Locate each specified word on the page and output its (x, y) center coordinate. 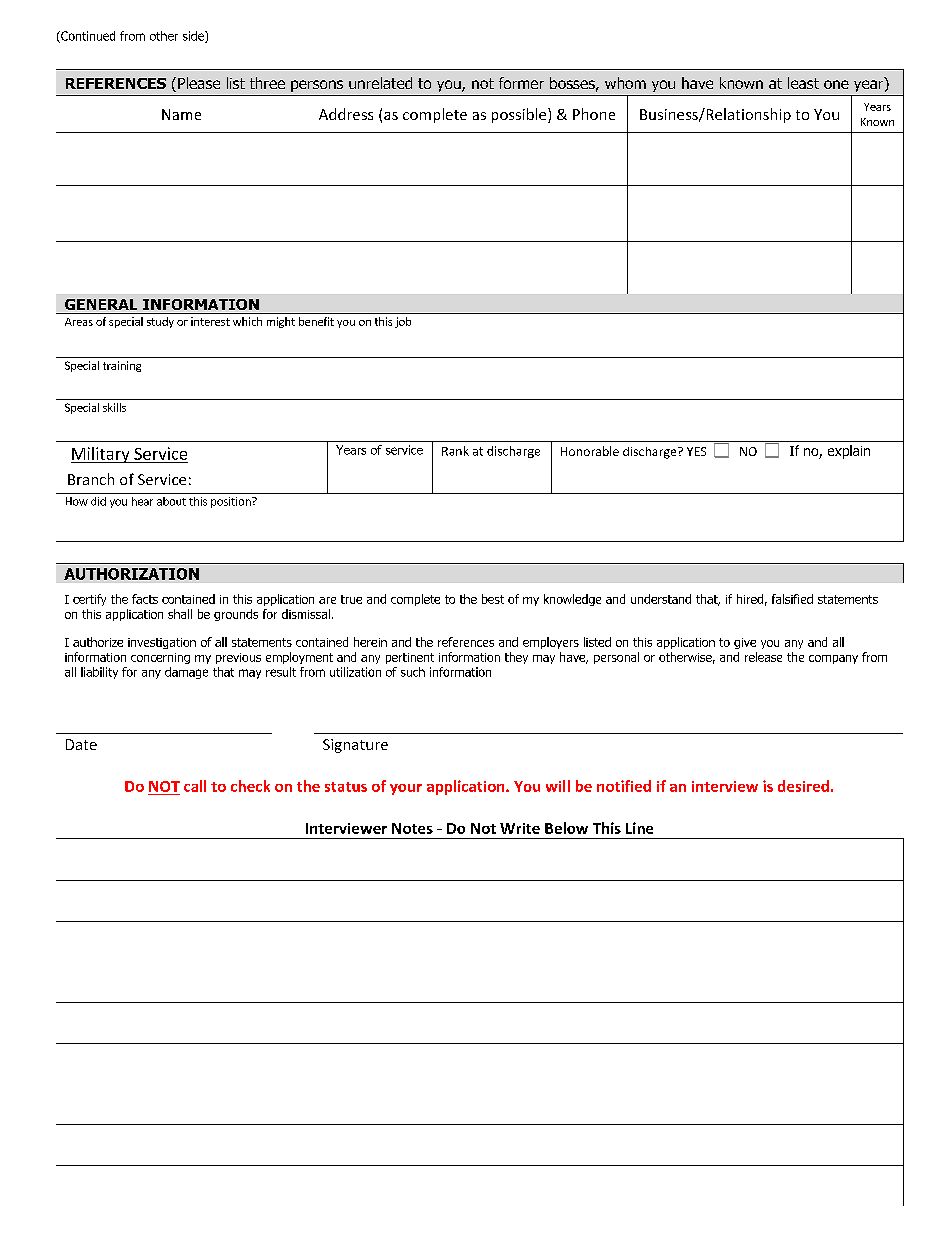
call (195, 786)
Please (199, 83)
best (493, 599)
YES (696, 451)
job (403, 322)
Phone (594, 114)
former (521, 83)
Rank (455, 451)
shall (180, 614)
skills (114, 407)
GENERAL (101, 304)
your (406, 789)
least (803, 83)
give (745, 643)
